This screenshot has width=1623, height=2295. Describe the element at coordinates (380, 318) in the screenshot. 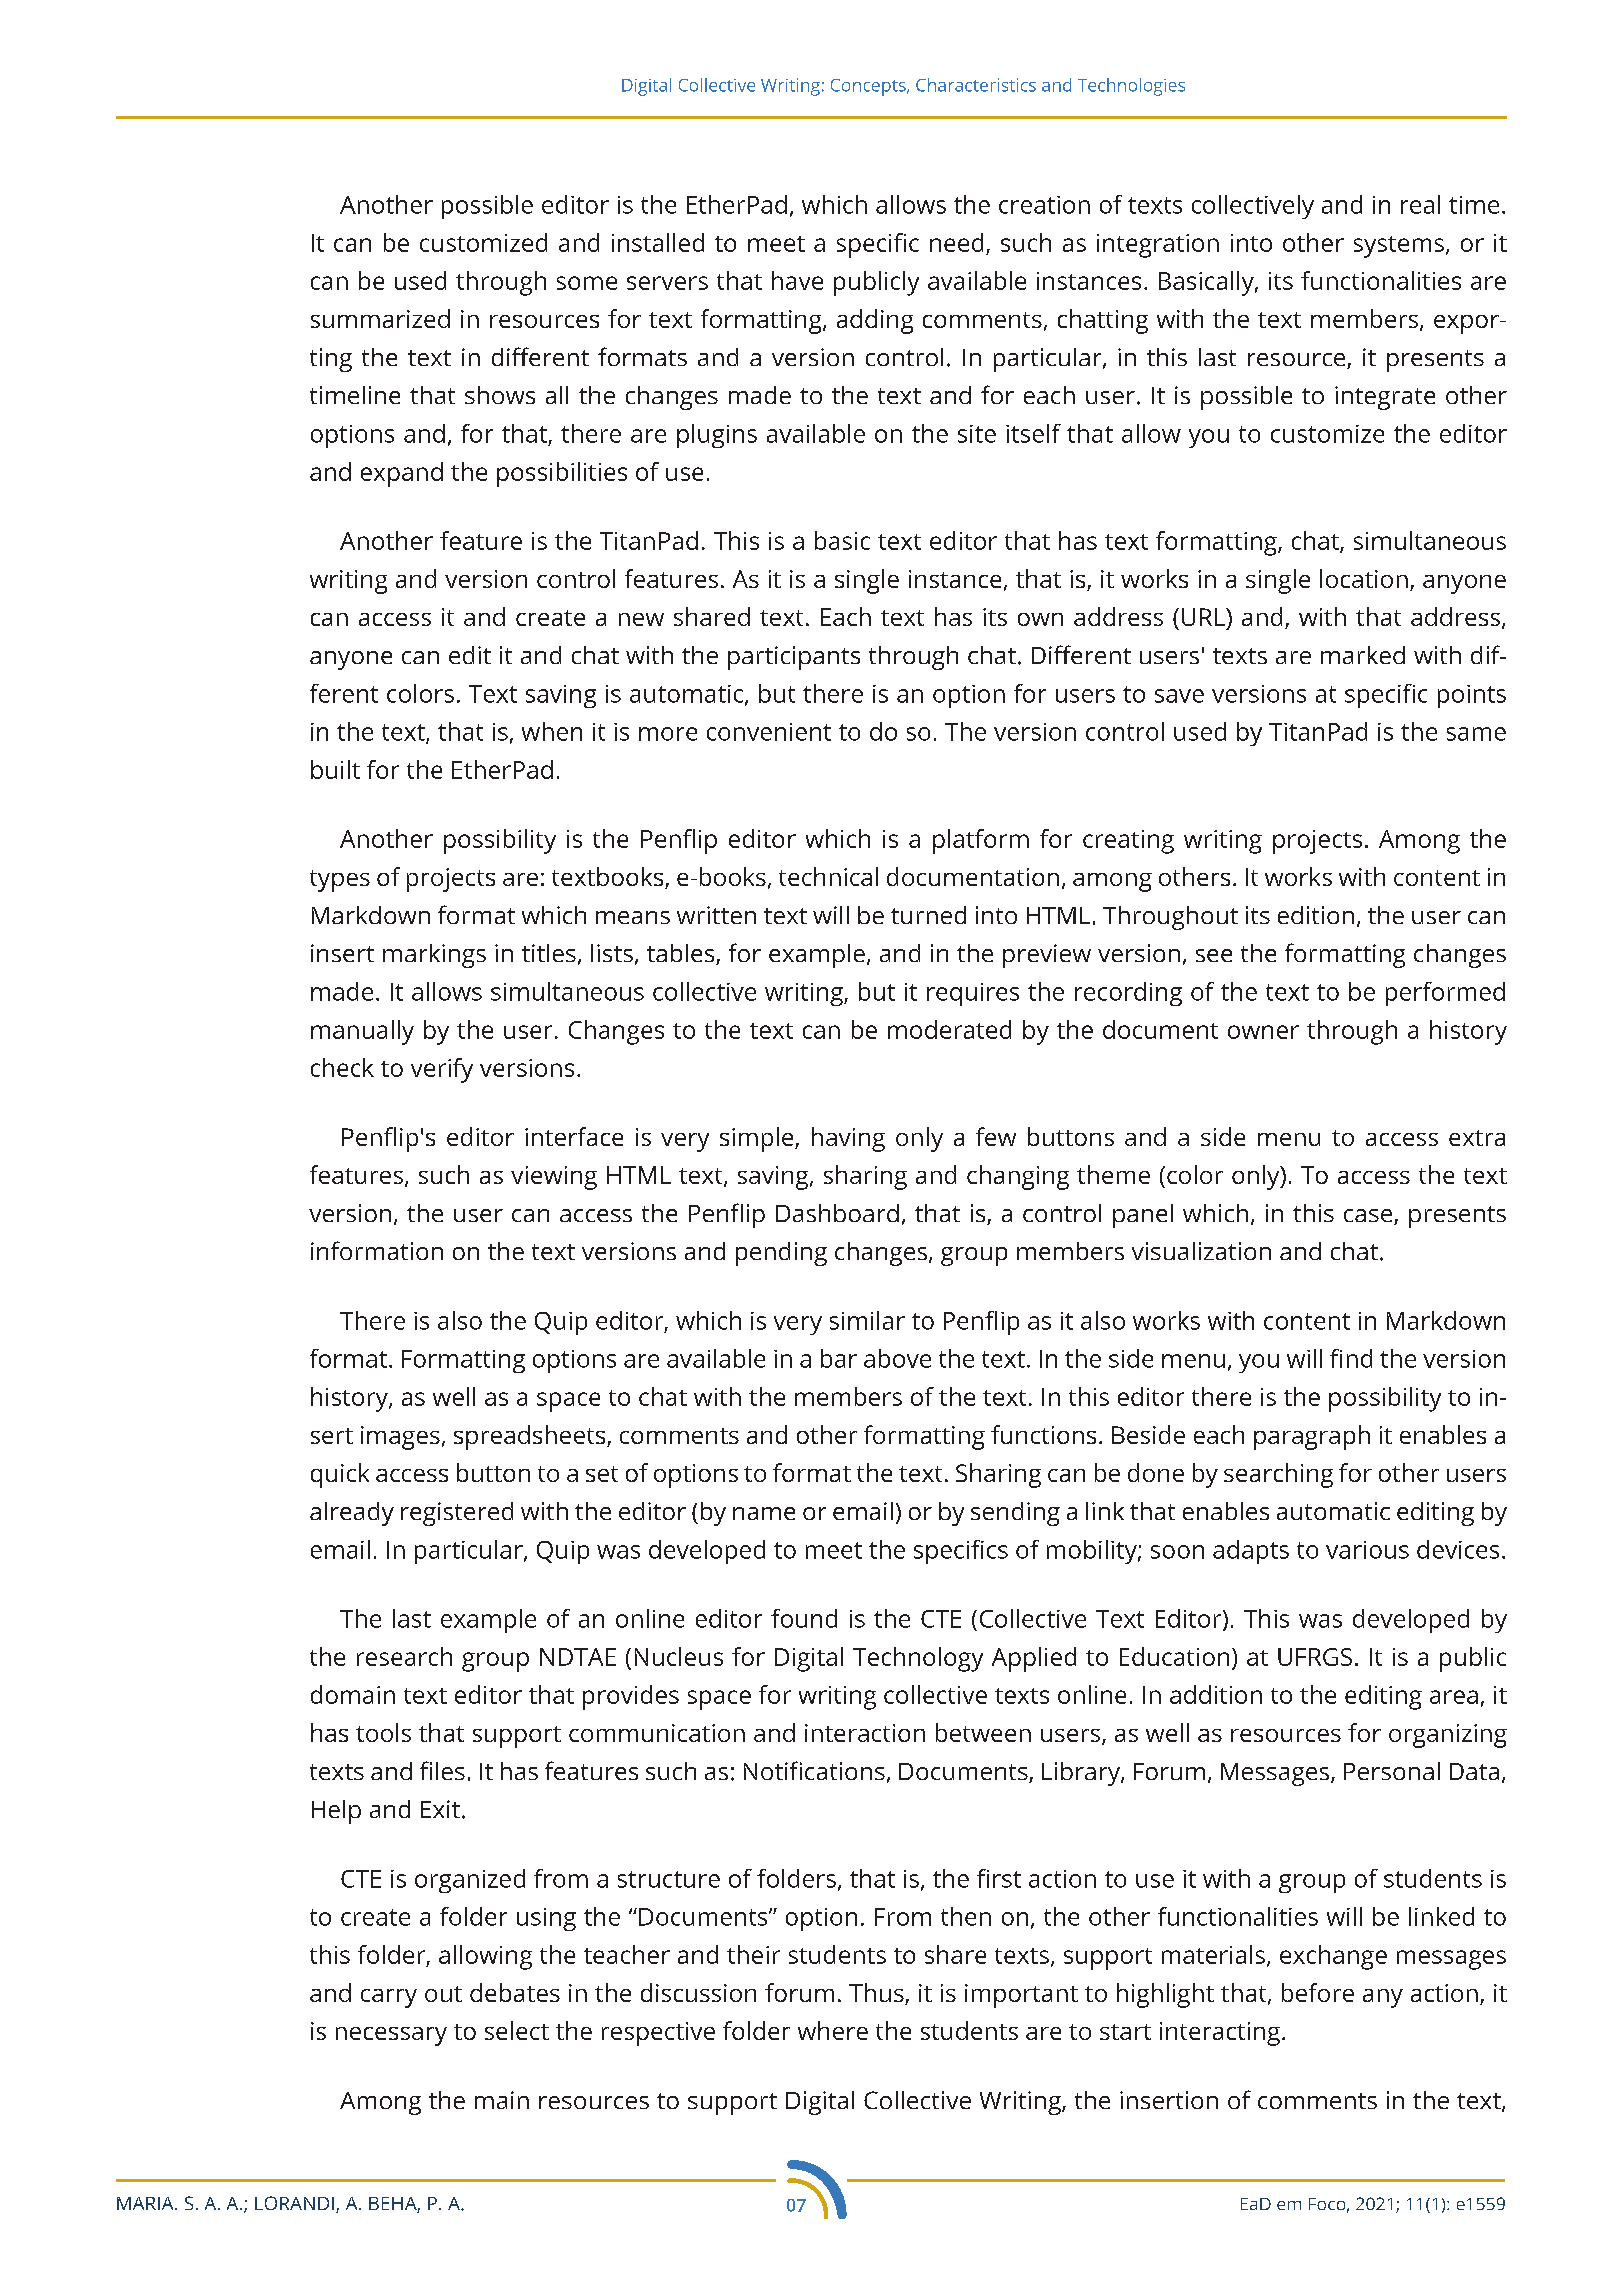

I see `summarized` at that location.
